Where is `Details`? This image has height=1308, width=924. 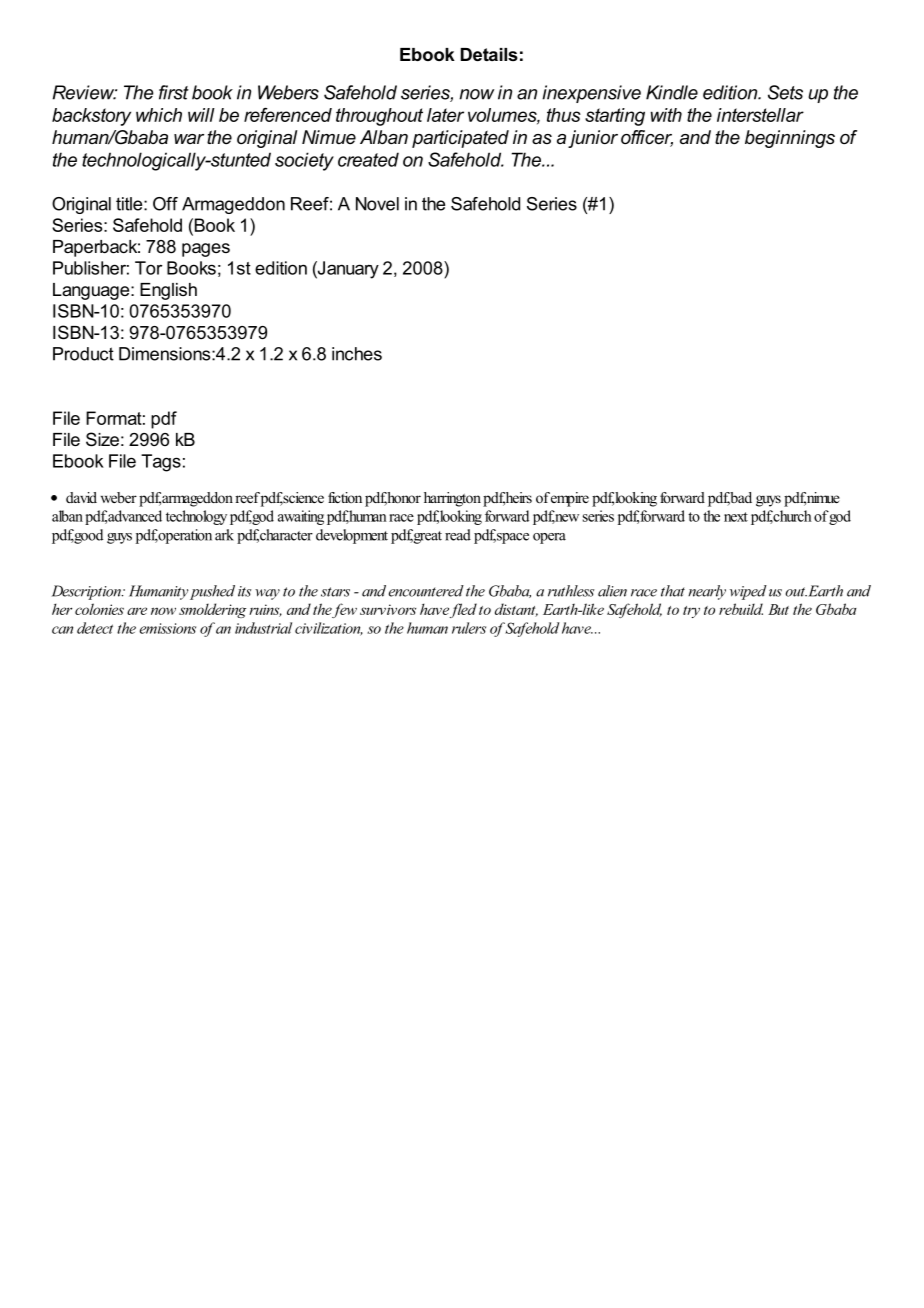
Details is located at coordinates (489, 54).
